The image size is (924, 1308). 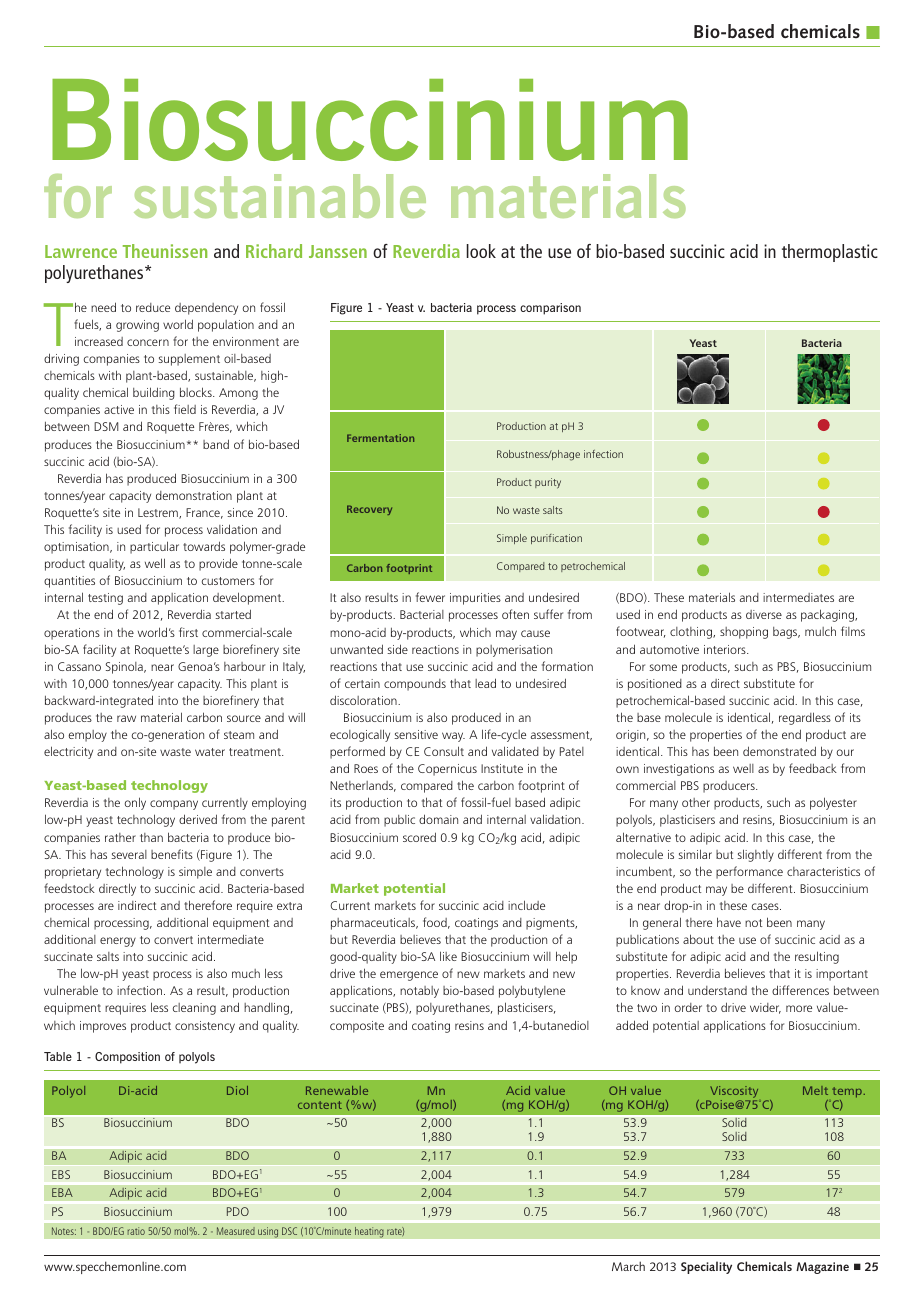 I want to click on thermoplastic, so click(x=830, y=253).
